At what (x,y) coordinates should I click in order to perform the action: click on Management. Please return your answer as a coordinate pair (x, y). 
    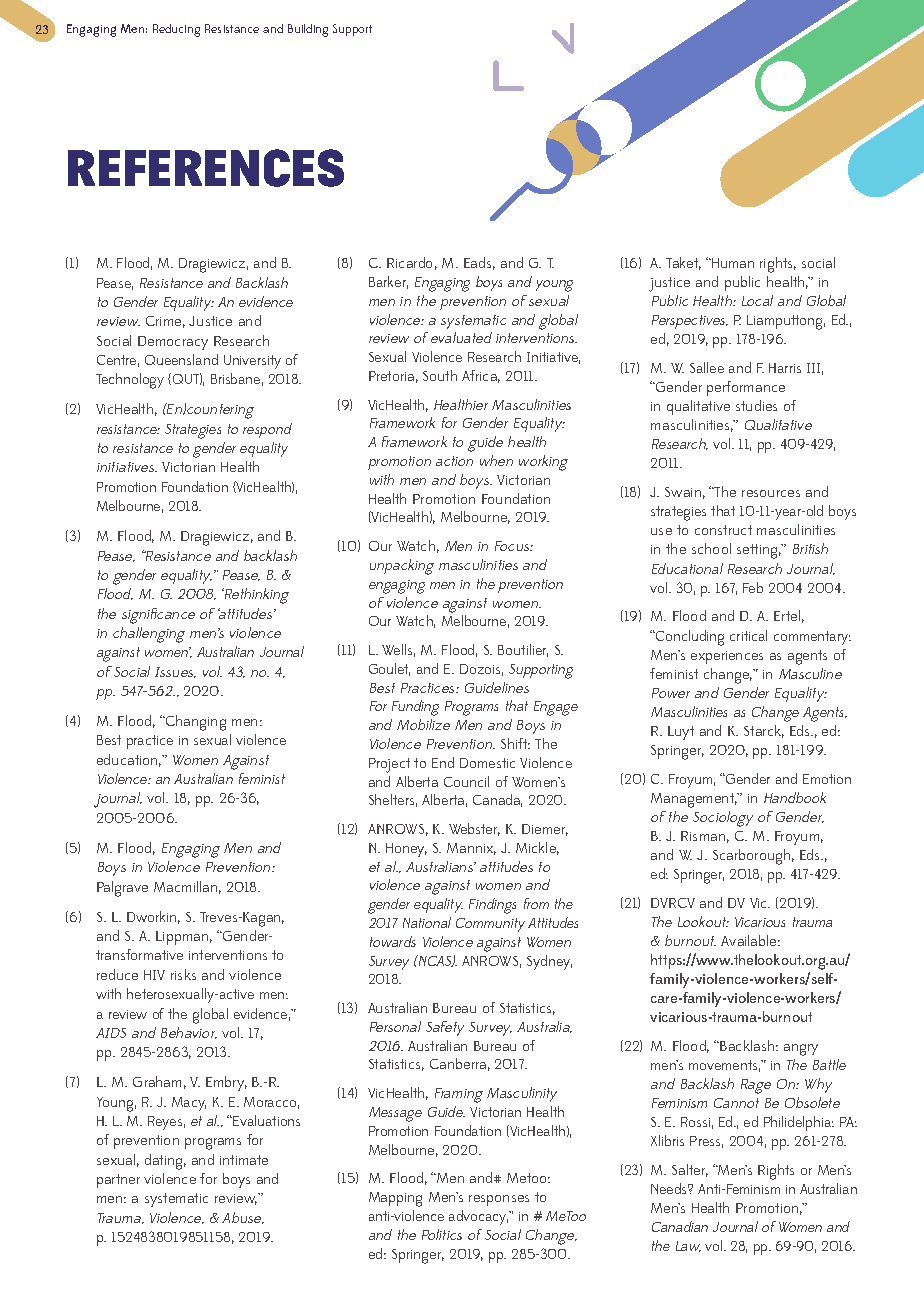
    Looking at the image, I should click on (694, 800).
